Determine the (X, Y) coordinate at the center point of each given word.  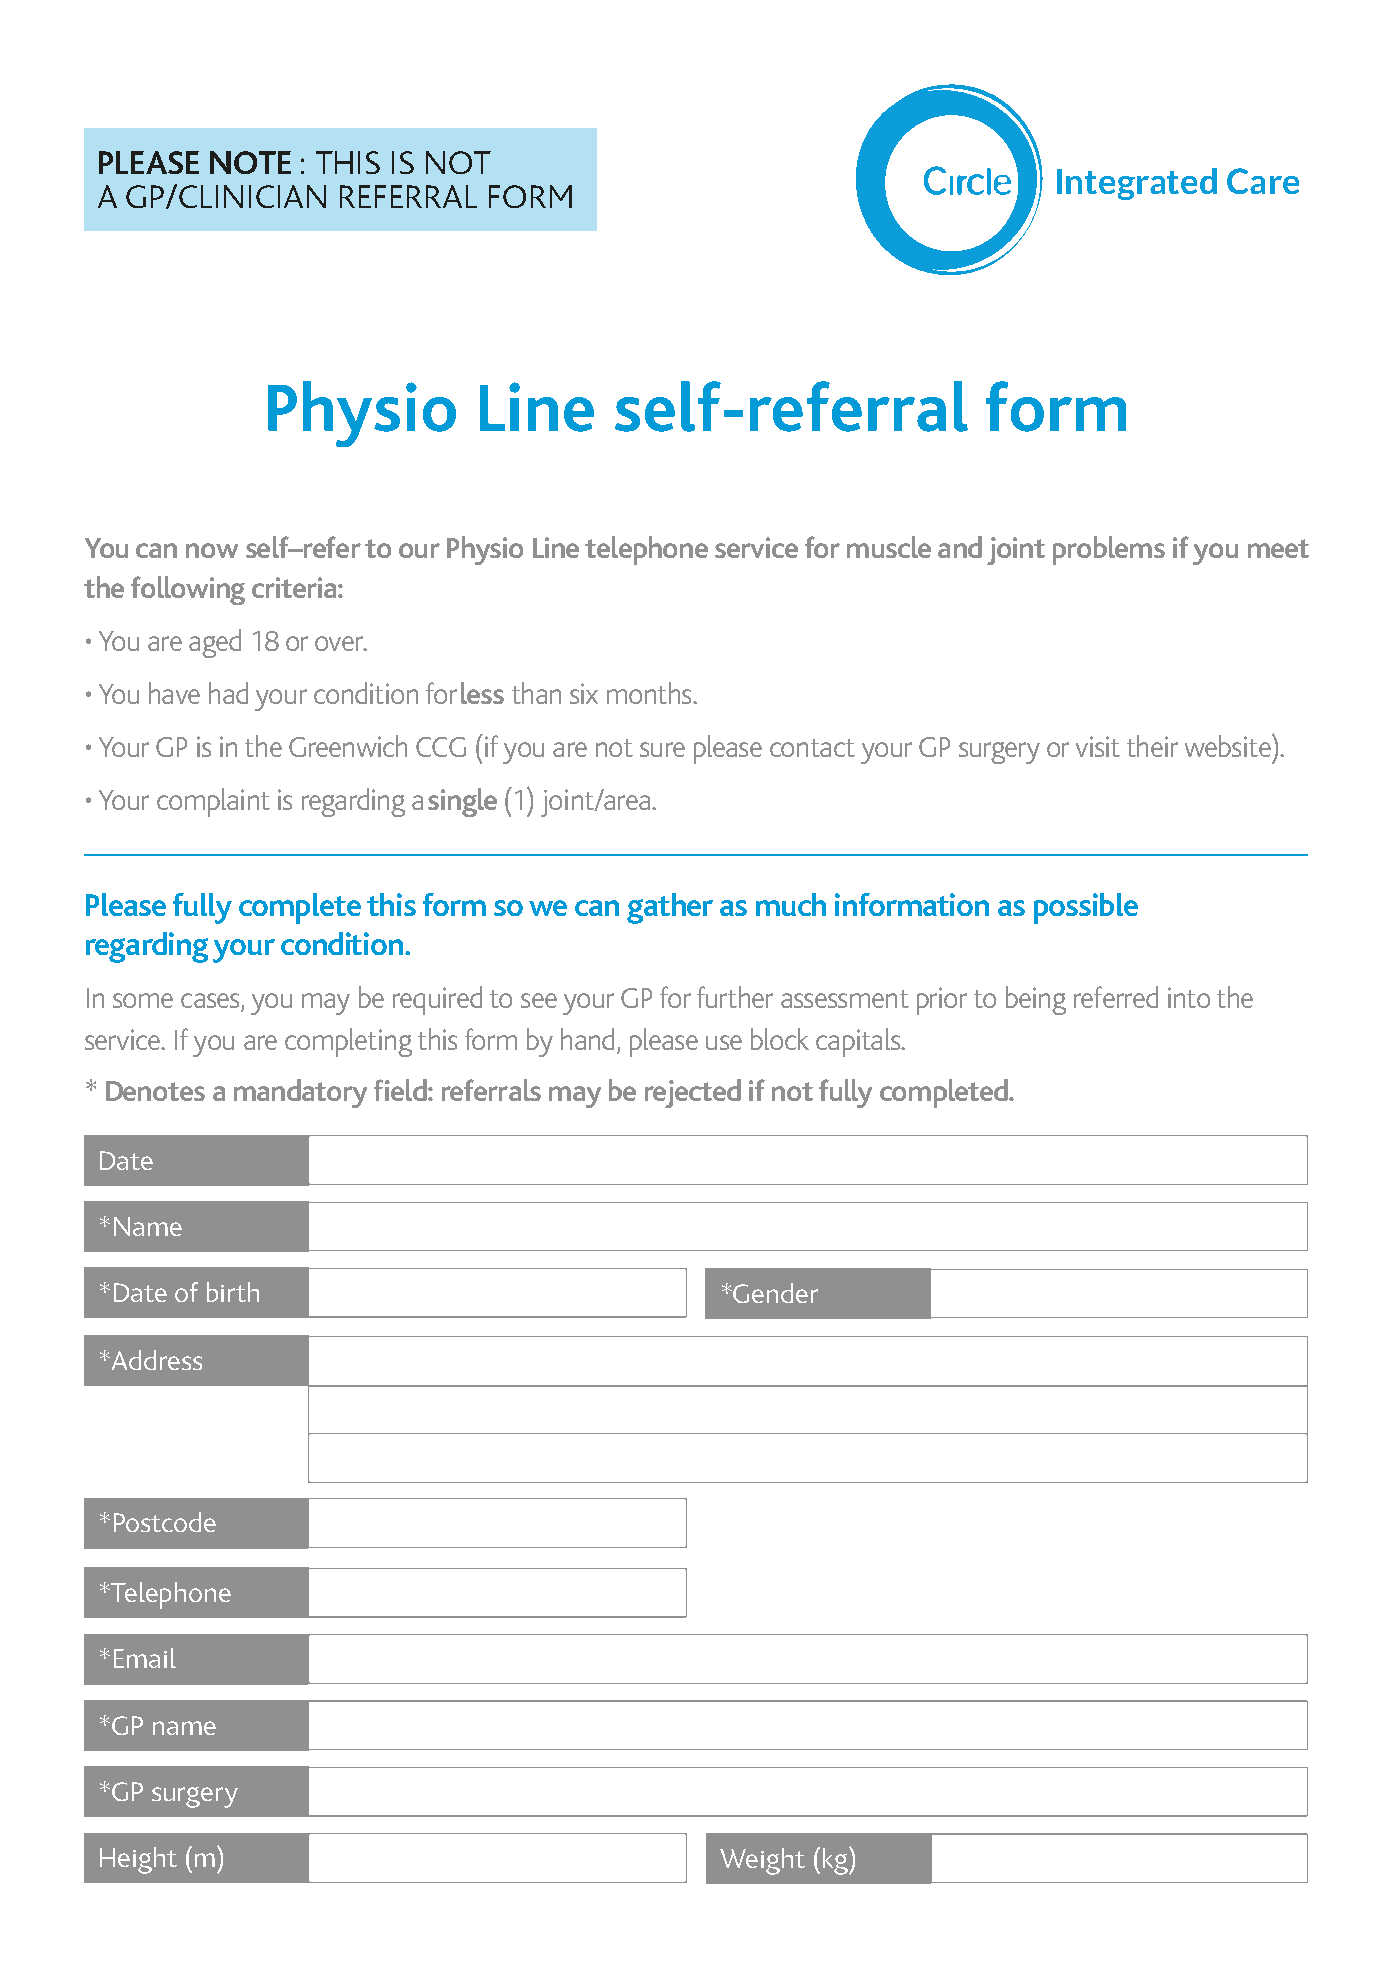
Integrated (1137, 184)
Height (138, 1860)
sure (662, 749)
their (1152, 746)
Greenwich (348, 746)
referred (1116, 997)
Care (1263, 181)
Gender (775, 1293)
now (212, 550)
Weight (762, 1861)
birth (233, 1292)
